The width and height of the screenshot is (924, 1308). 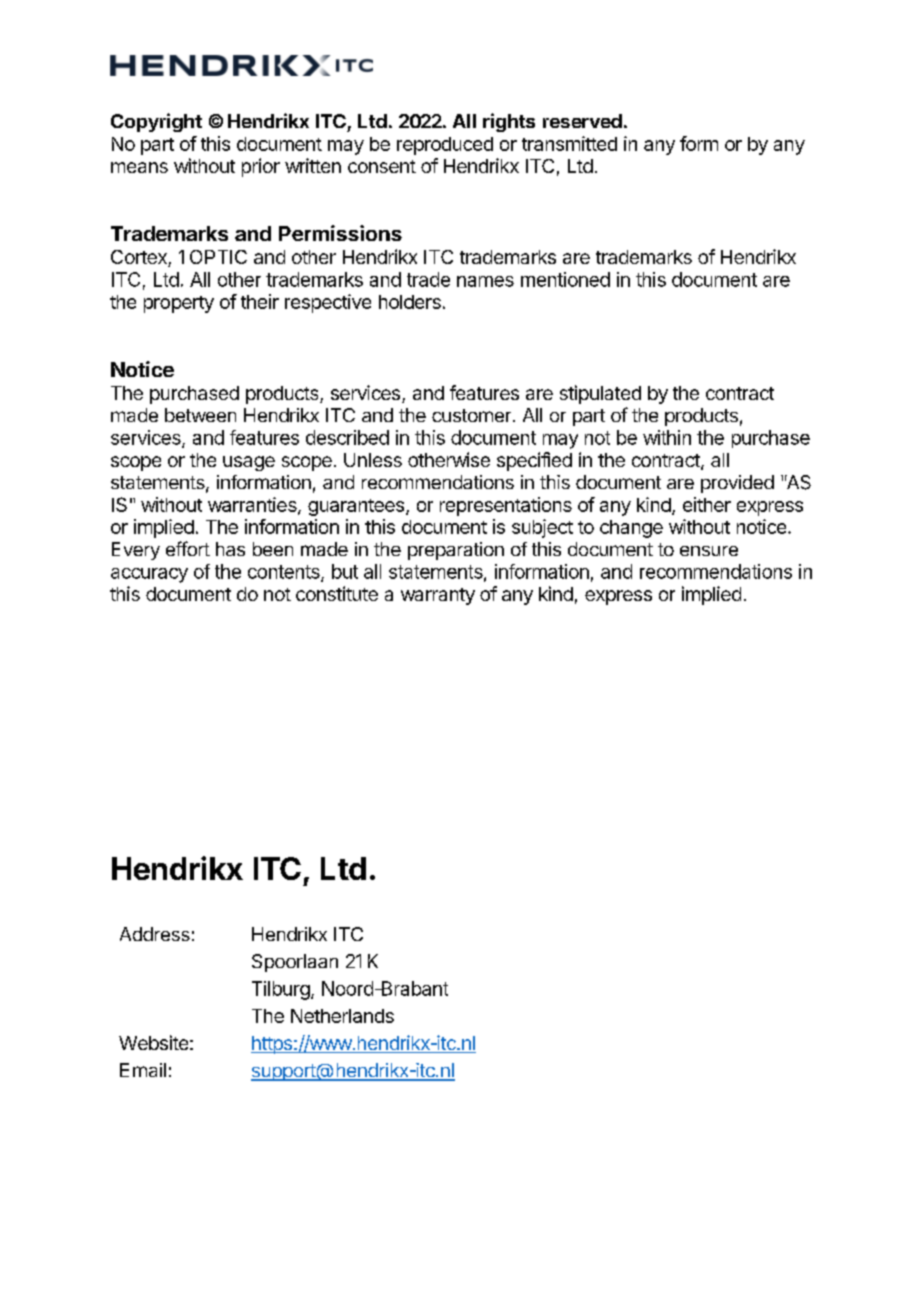 What do you see at coordinates (445, 146) in the screenshot?
I see `reproduced` at bounding box center [445, 146].
